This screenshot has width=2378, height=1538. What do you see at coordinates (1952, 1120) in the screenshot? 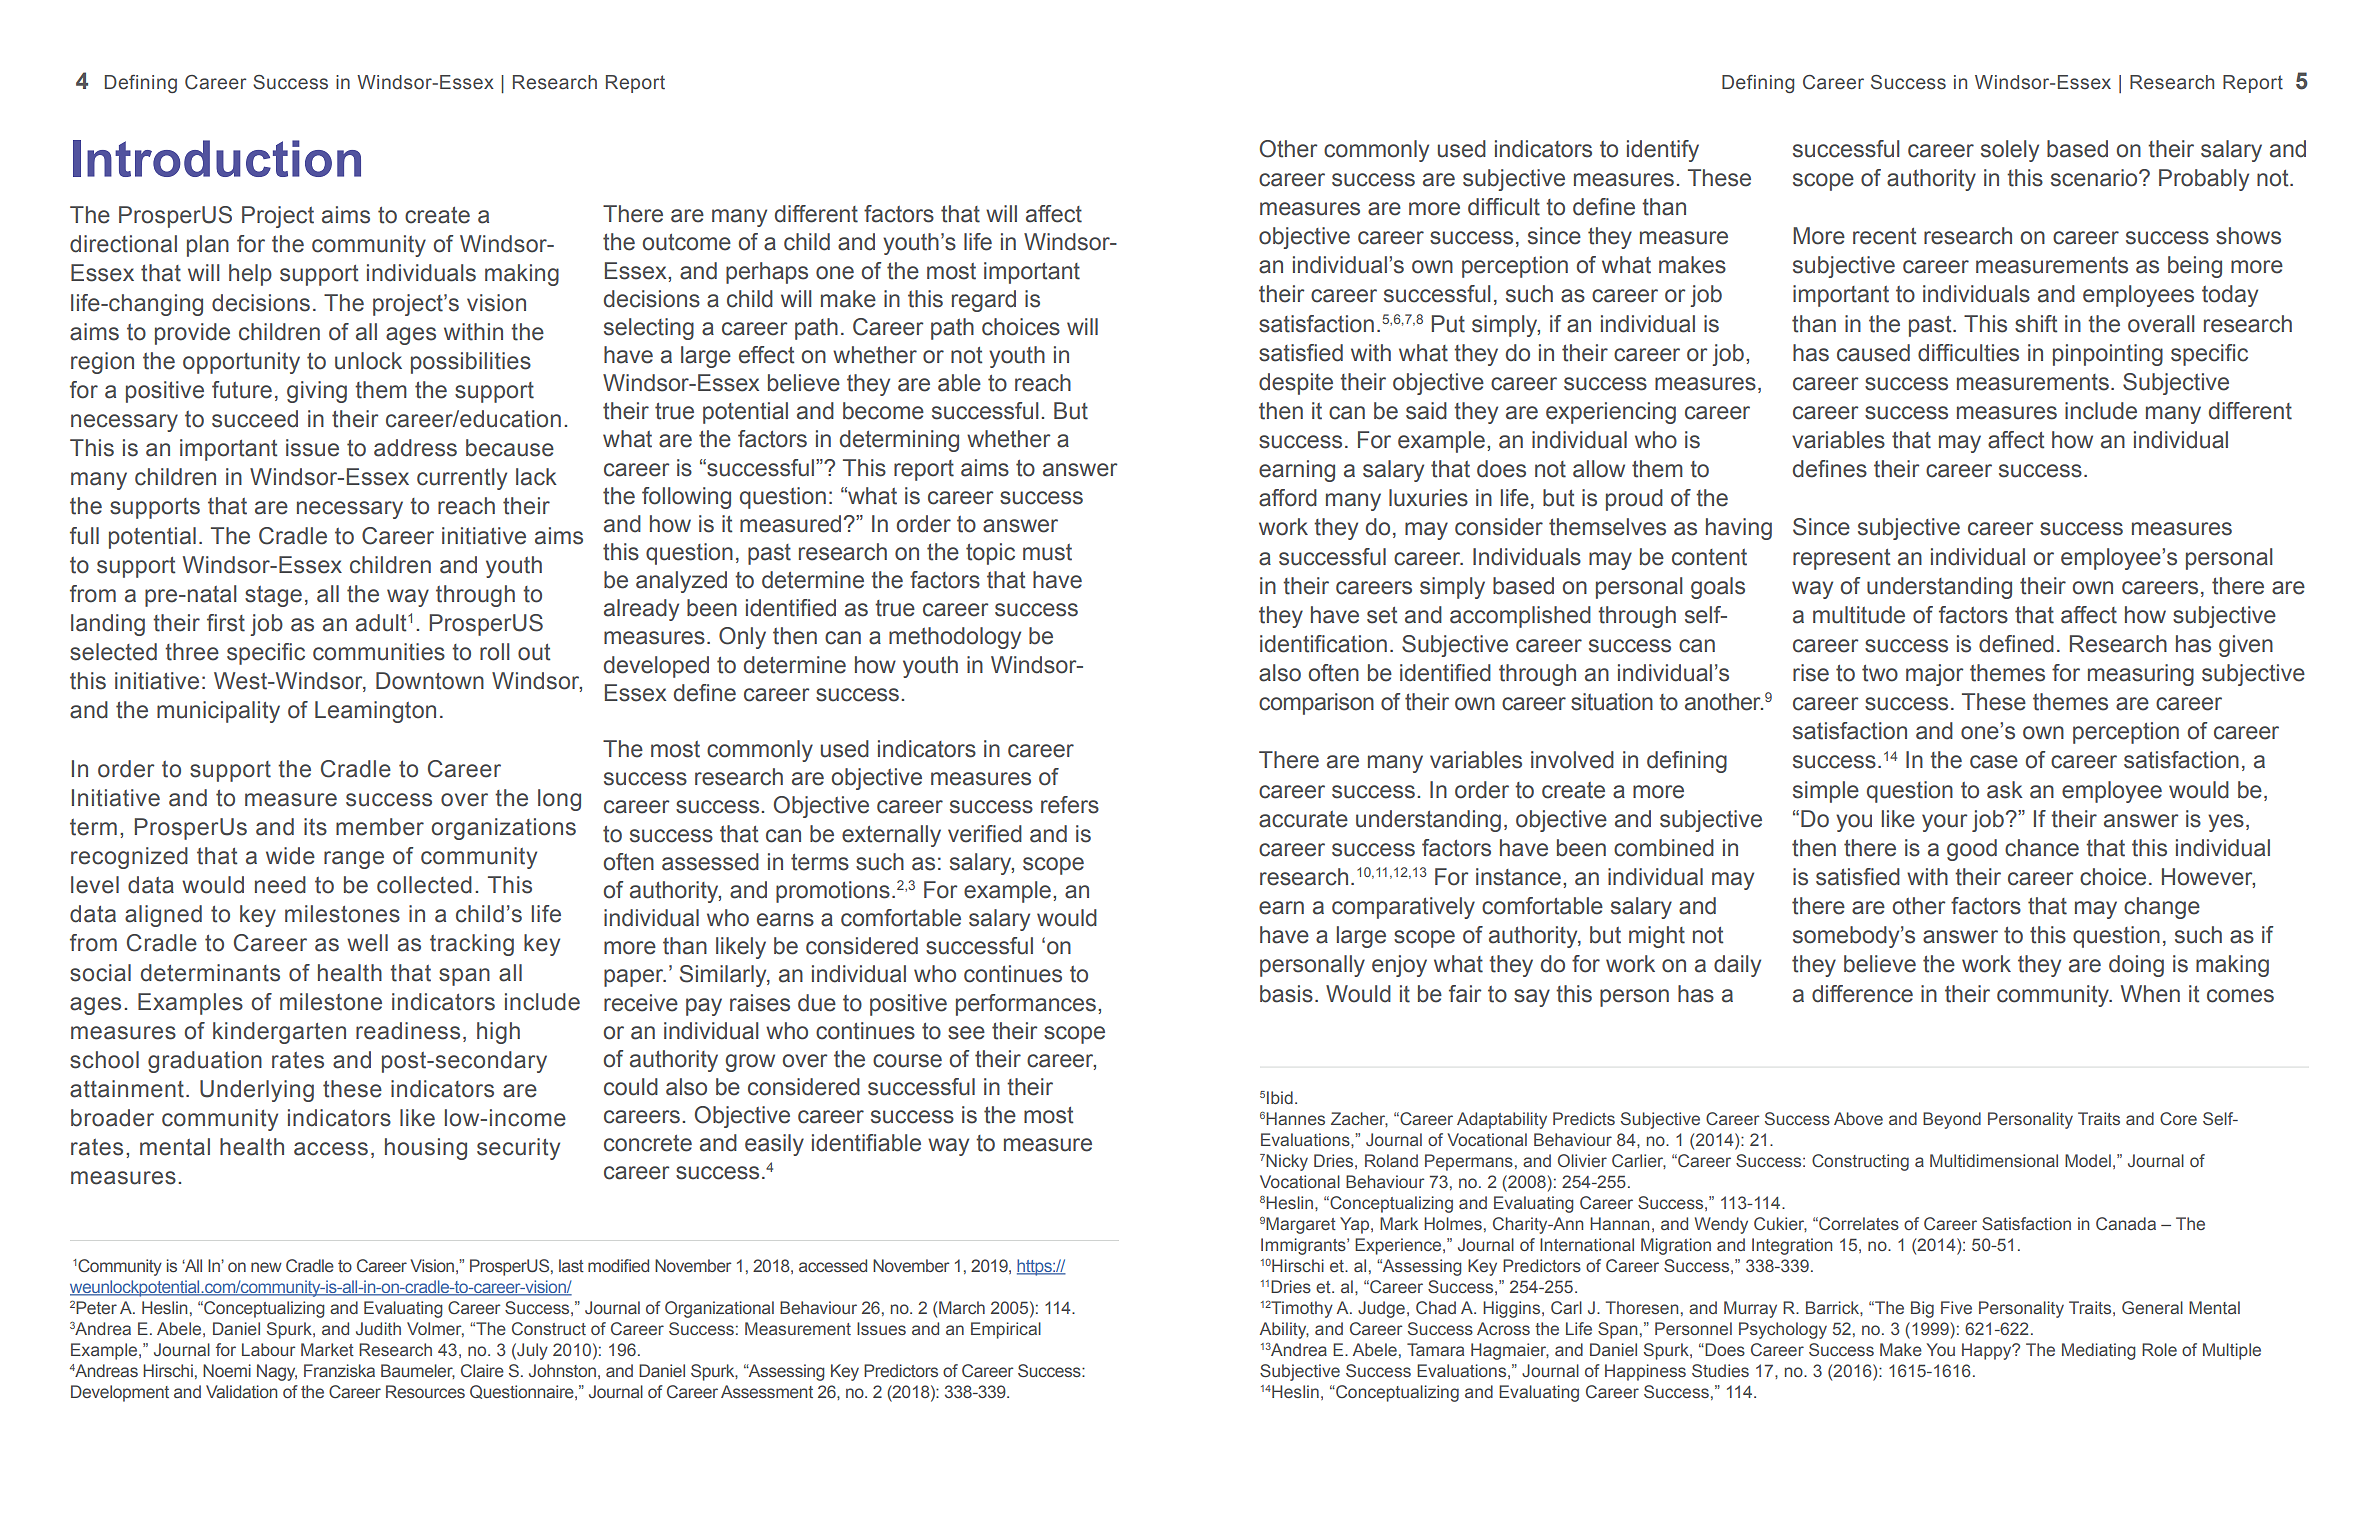
I see `Beyond` at bounding box center [1952, 1120].
